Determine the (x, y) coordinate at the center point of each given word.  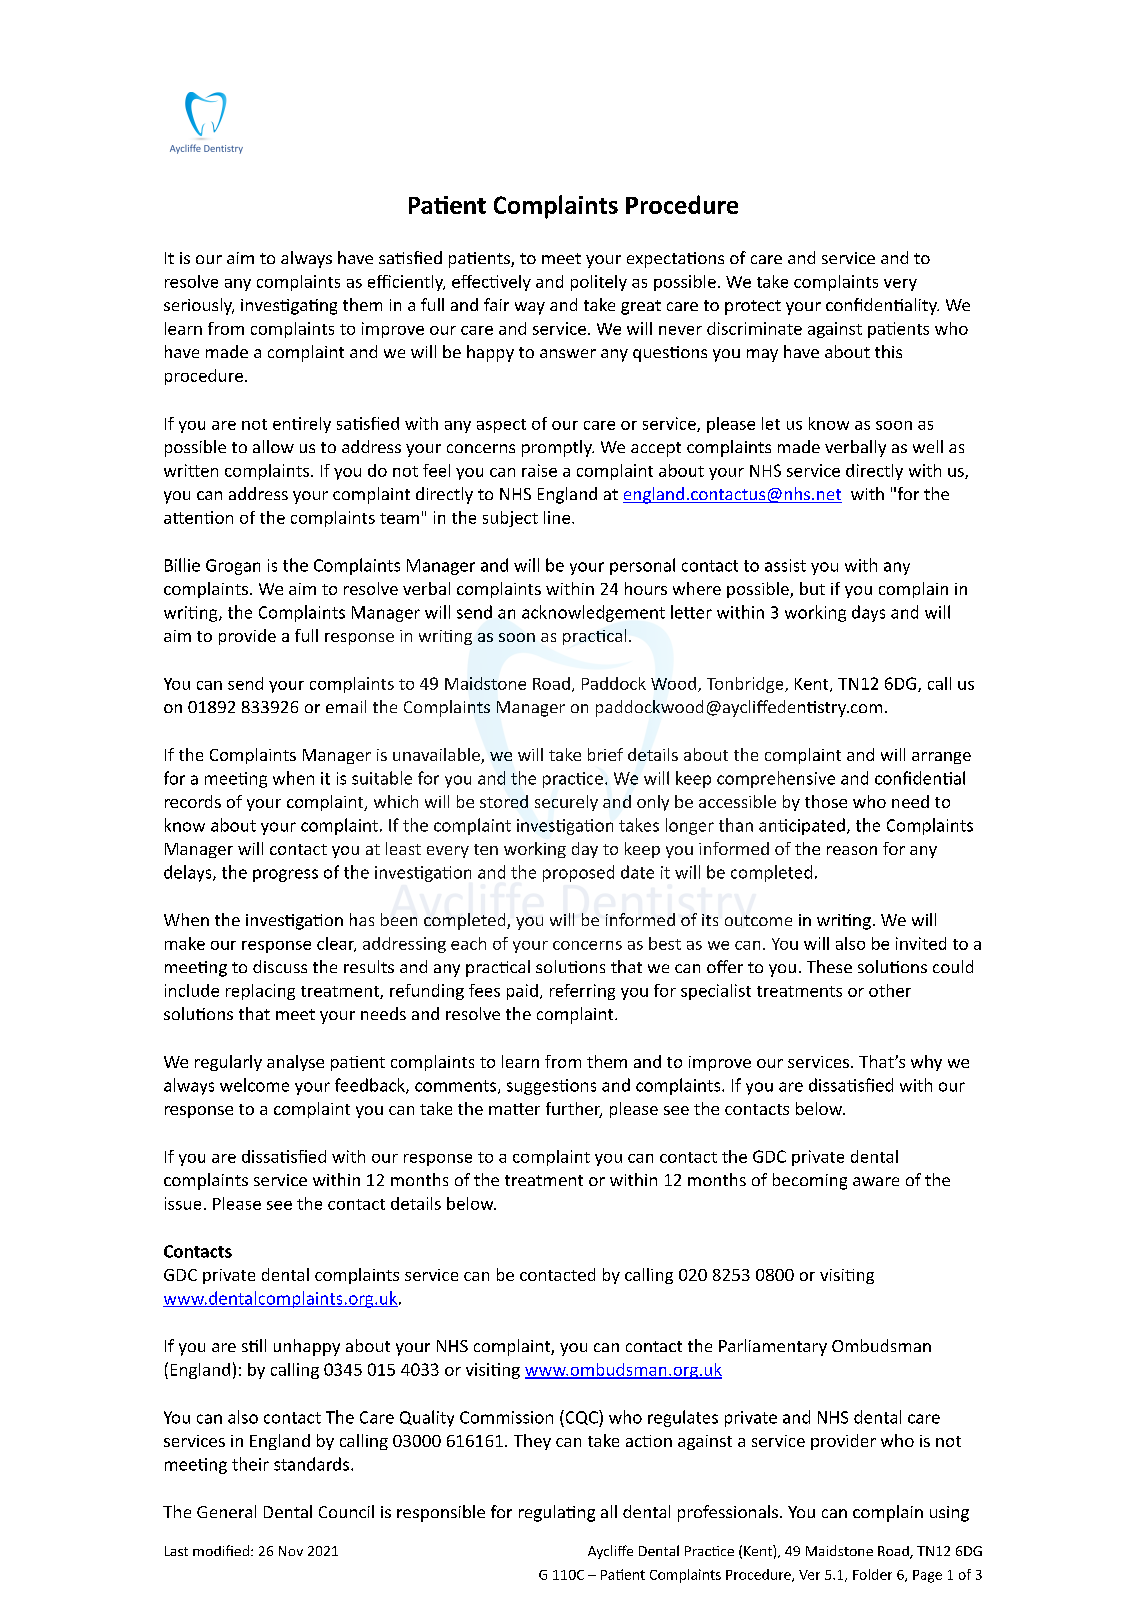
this (888, 351)
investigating (289, 307)
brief (605, 754)
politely (599, 283)
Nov (291, 1551)
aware (876, 1181)
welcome (254, 1085)
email (346, 706)
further (574, 1110)
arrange (941, 758)
